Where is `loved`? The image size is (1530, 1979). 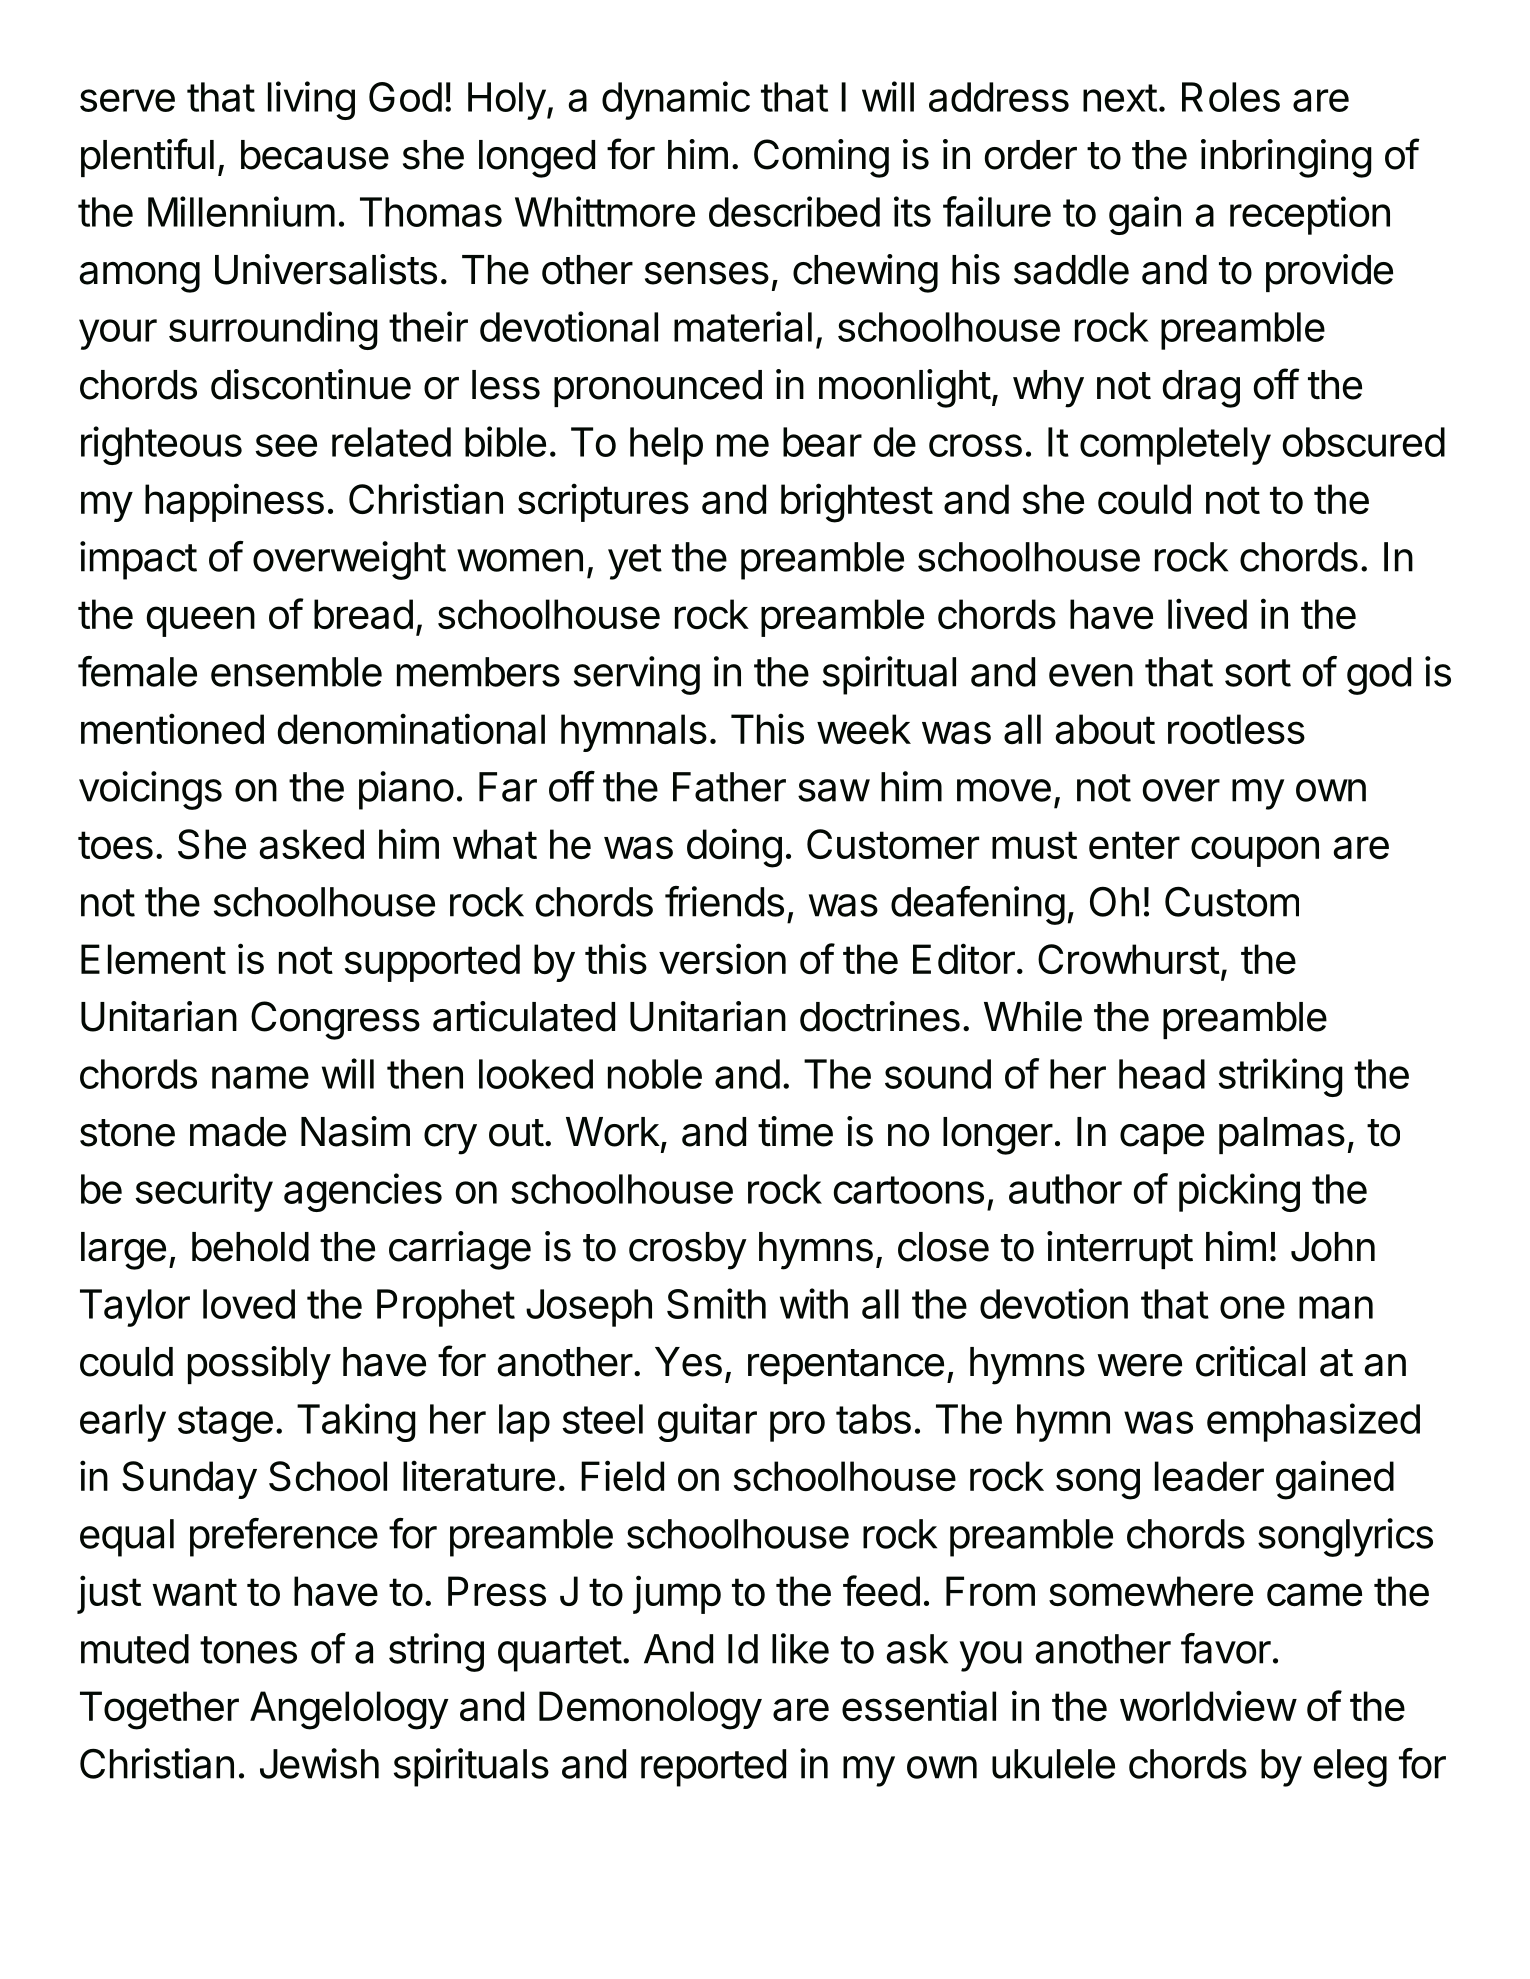
loved is located at coordinates (249, 1304).
